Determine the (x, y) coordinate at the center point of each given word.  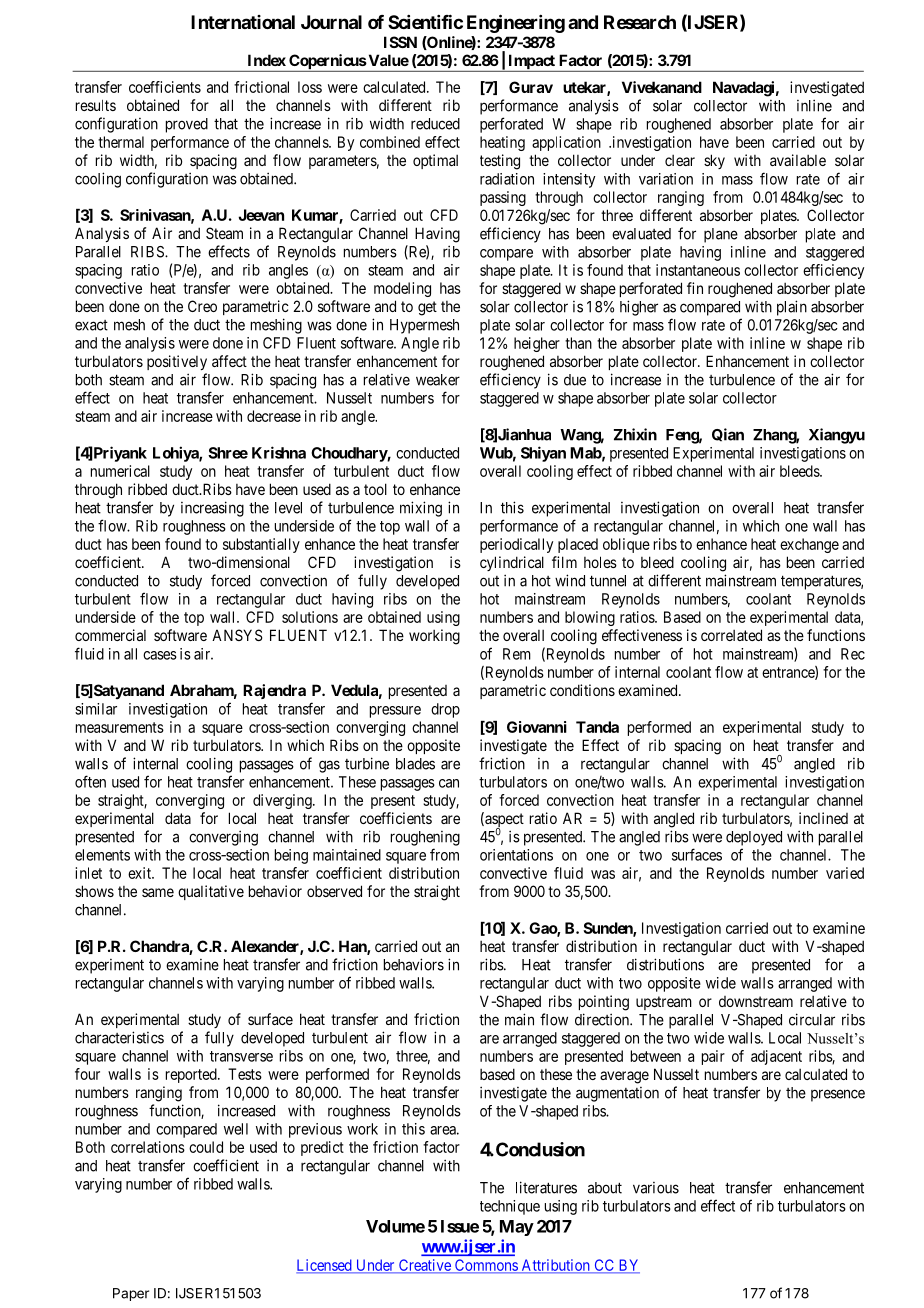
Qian (728, 434)
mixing (421, 509)
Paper (131, 1294)
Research (640, 22)
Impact (531, 63)
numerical (120, 471)
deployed (754, 838)
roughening (425, 838)
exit (141, 873)
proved (187, 125)
